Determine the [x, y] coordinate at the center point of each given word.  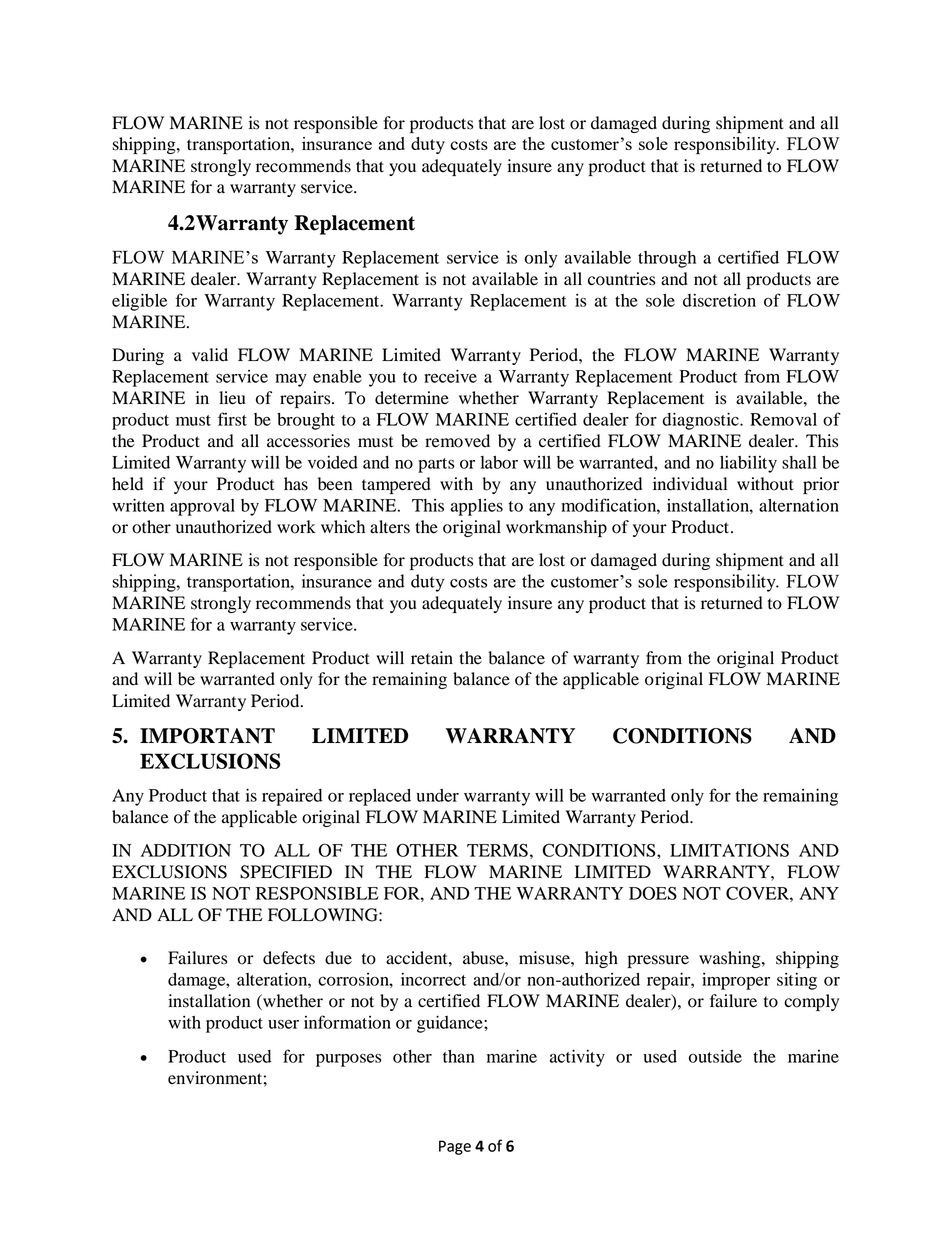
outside [715, 1056]
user [283, 1024]
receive [450, 376]
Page [455, 1147]
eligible [139, 302]
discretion [719, 300]
